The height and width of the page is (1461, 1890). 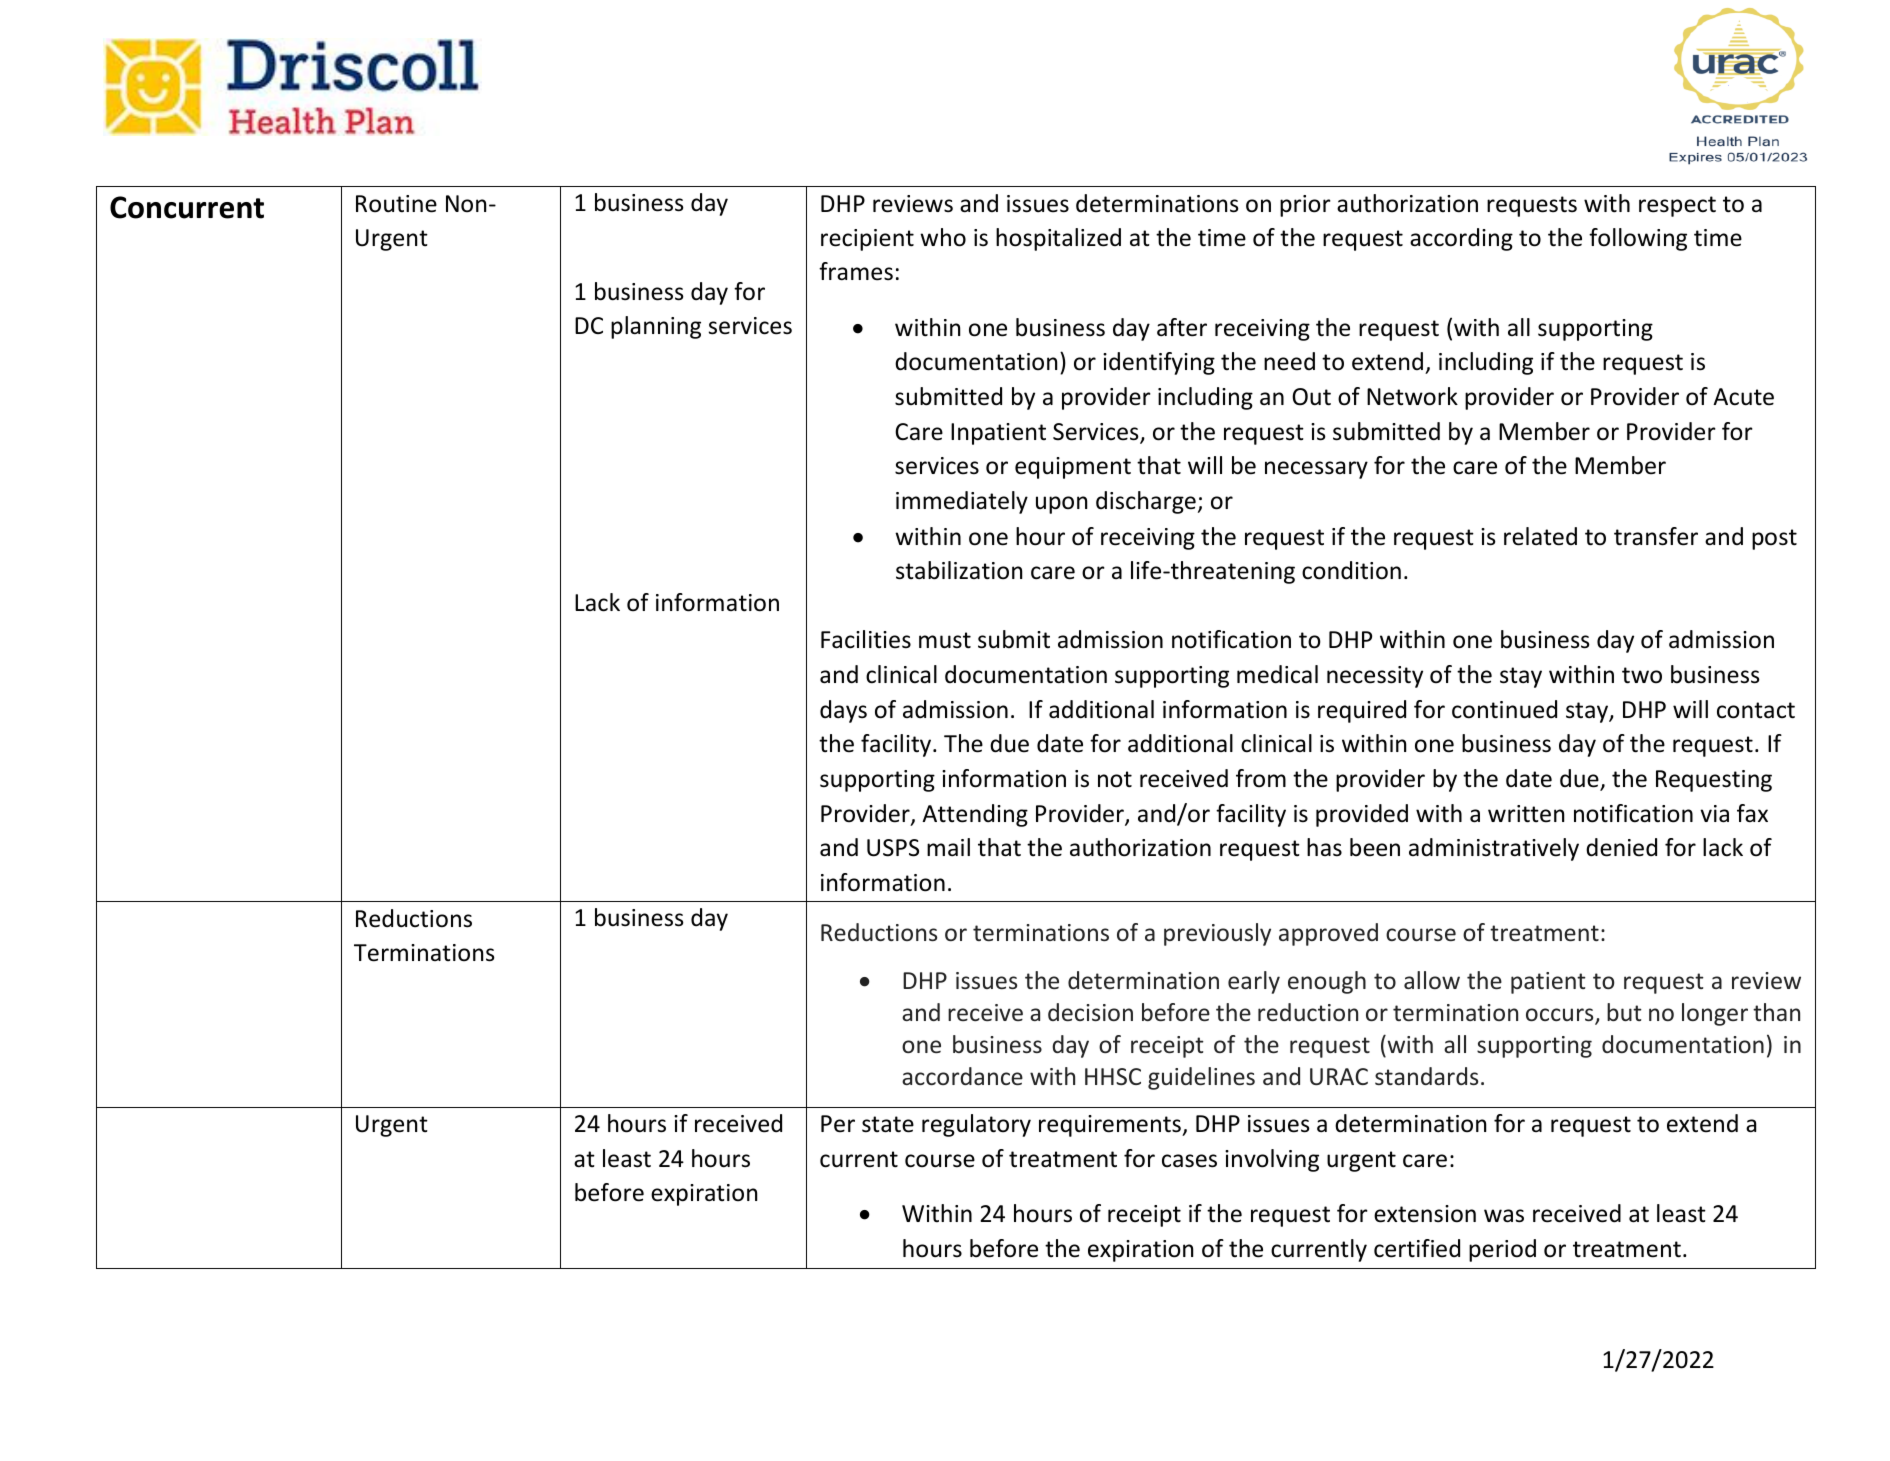 What do you see at coordinates (396, 204) in the page?
I see `Routine` at bounding box center [396, 204].
